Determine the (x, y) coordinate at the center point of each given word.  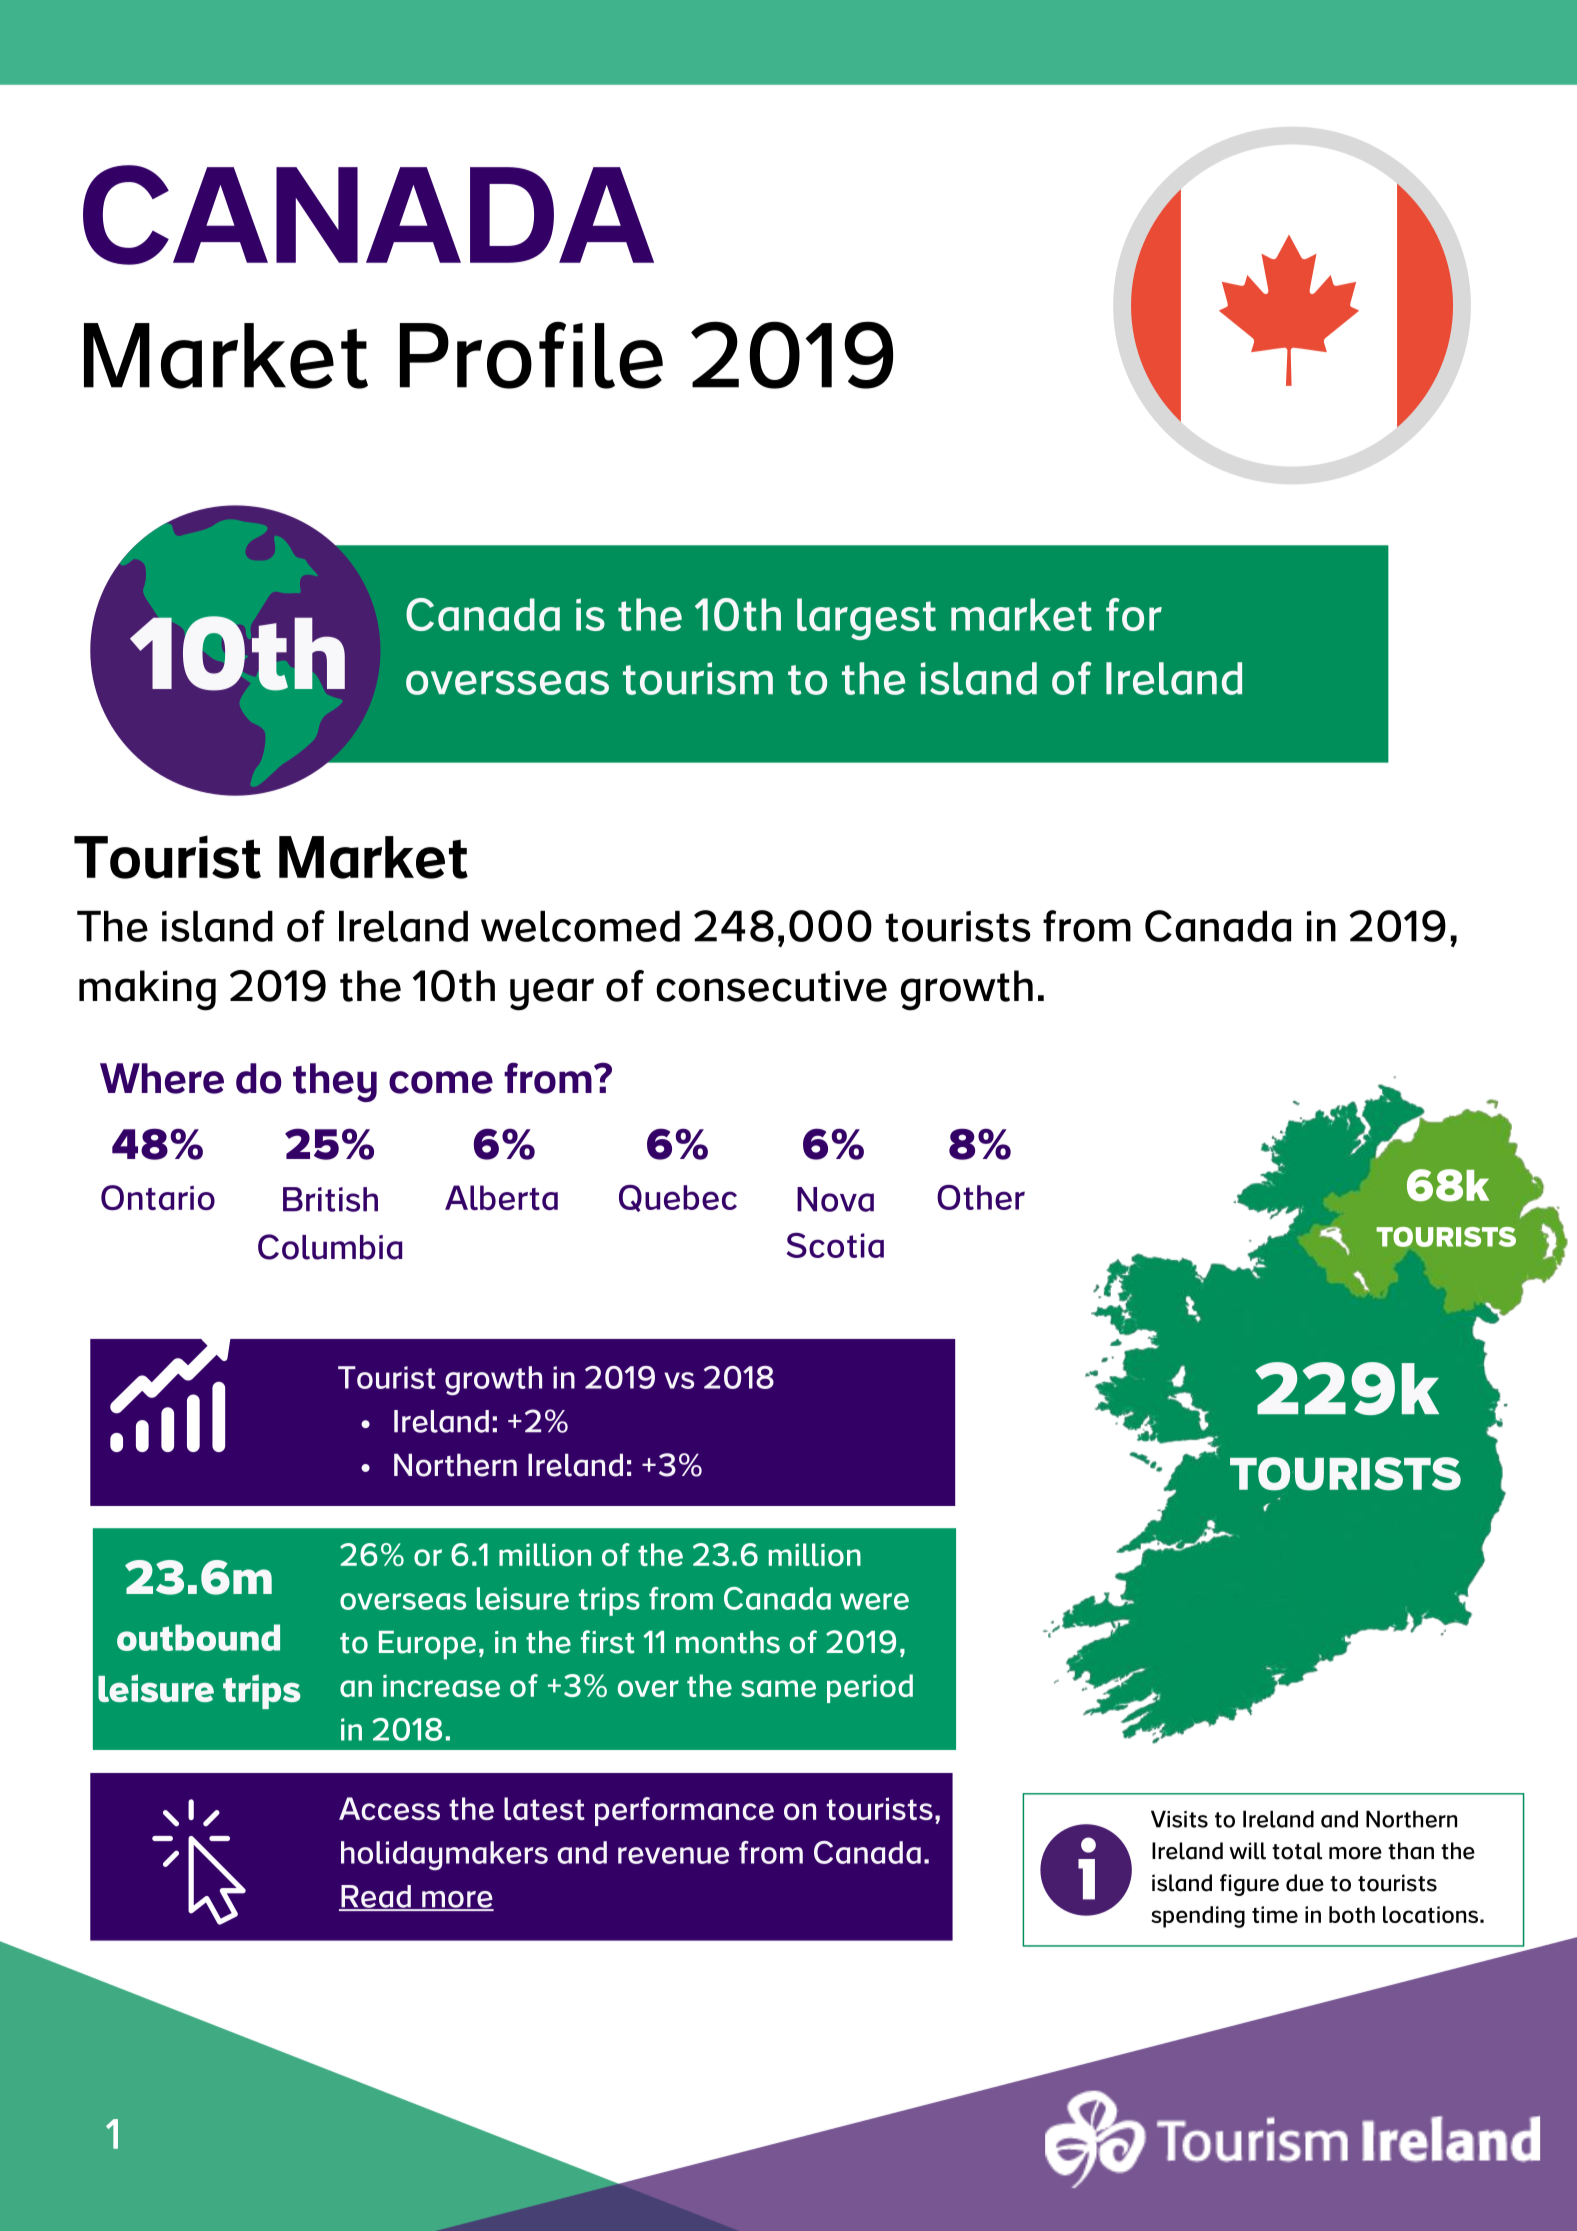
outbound (198, 1637)
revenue (673, 1855)
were (874, 1601)
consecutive (771, 986)
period (870, 1688)
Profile (531, 355)
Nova (835, 1199)
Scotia (835, 1245)
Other (981, 1197)
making (147, 990)
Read (376, 1897)
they (335, 1082)
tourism (698, 678)
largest (866, 619)
